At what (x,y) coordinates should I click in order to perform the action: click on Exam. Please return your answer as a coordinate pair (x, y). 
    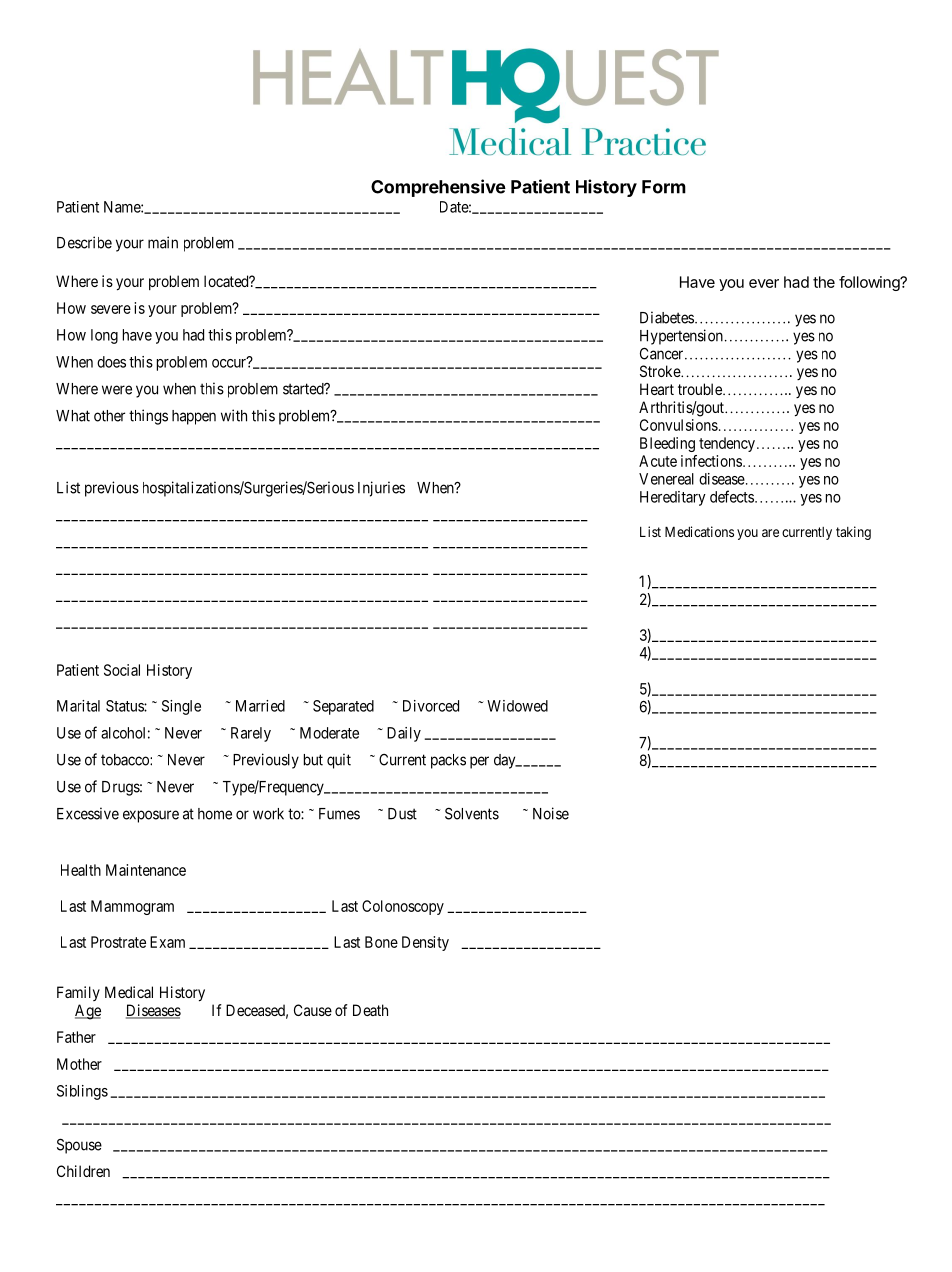
    Looking at the image, I should click on (167, 942).
